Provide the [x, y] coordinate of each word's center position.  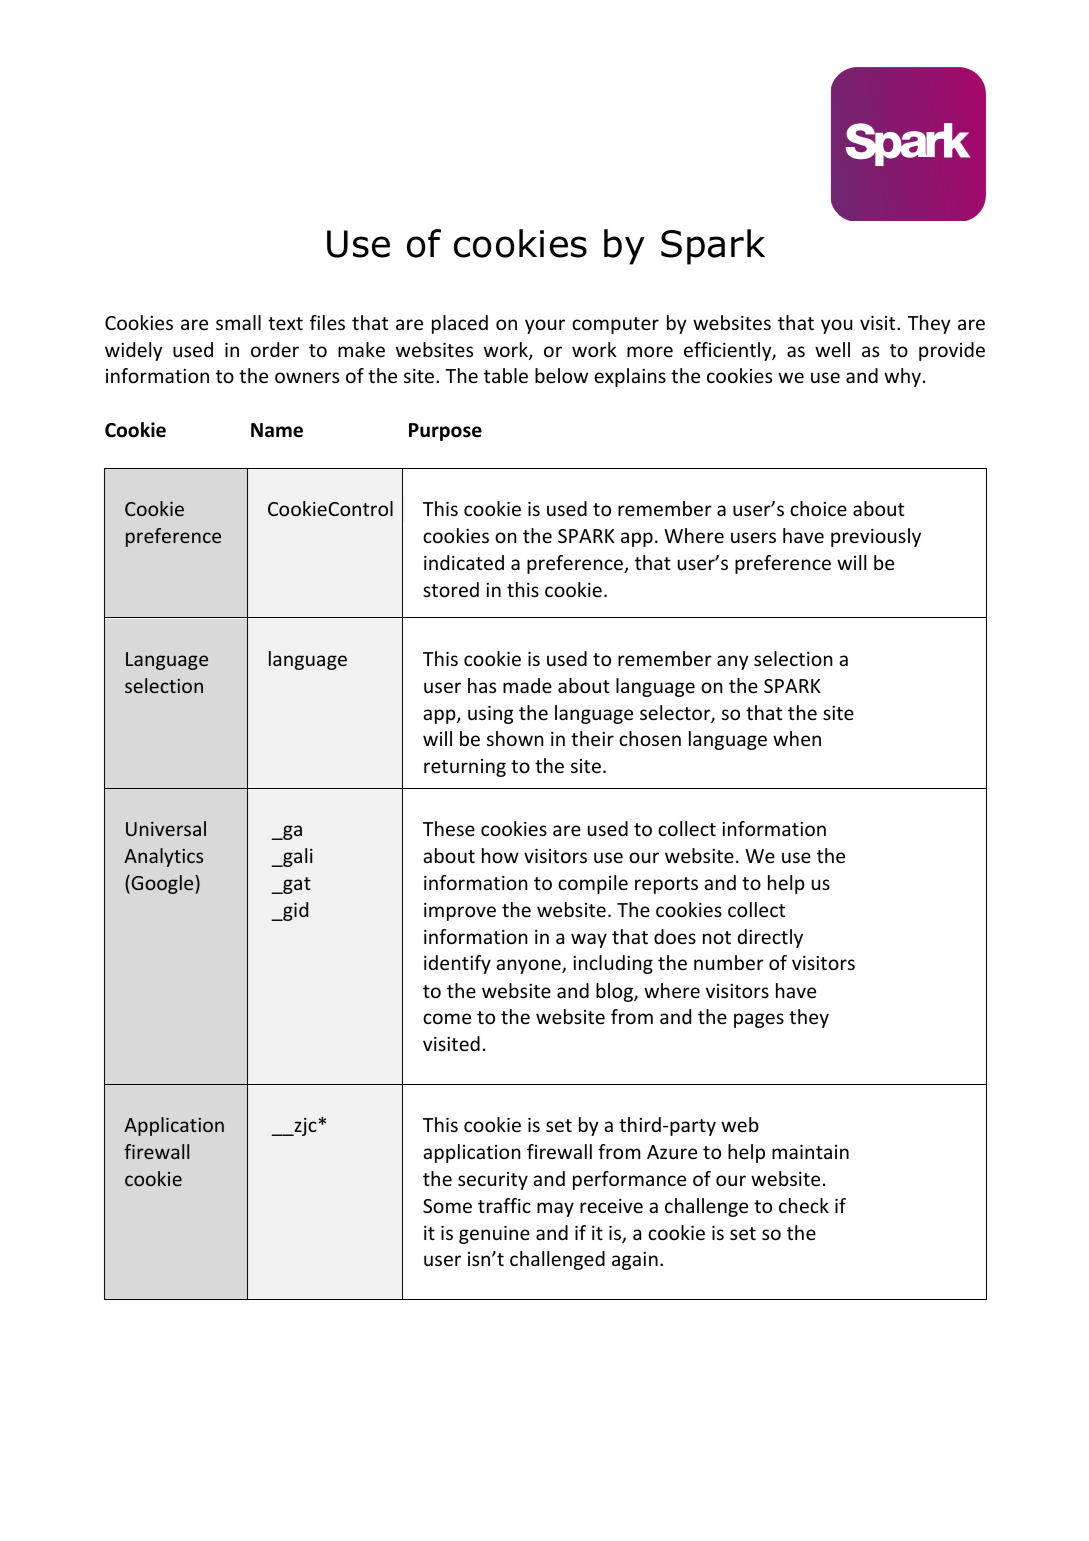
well [832, 349]
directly [770, 938]
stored [451, 589]
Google [162, 884]
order [275, 349]
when [797, 738]
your [545, 326]
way [589, 940]
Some [447, 1206]
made [527, 685]
